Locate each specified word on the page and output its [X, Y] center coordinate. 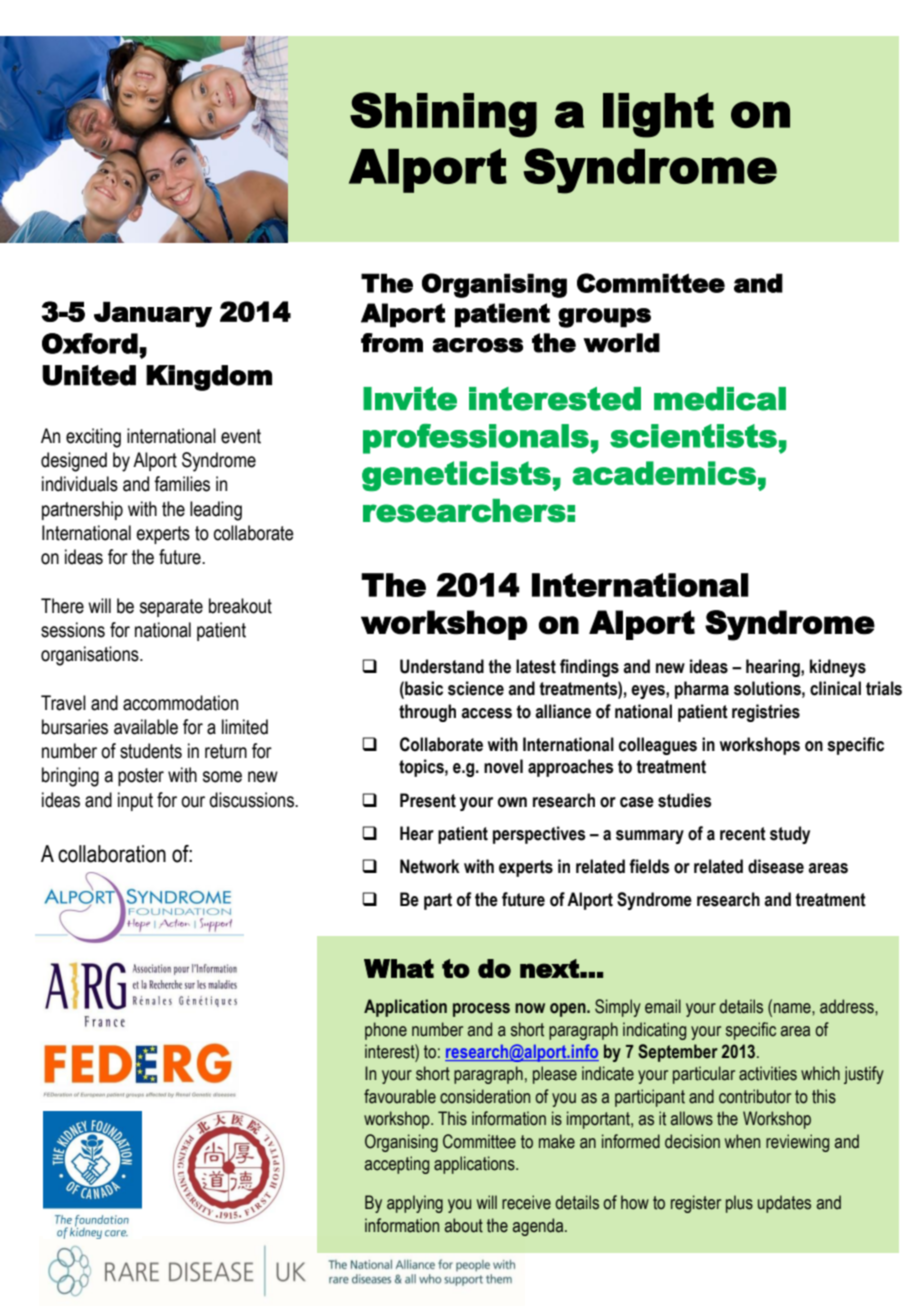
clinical [835, 688]
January [153, 314]
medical [720, 399]
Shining [443, 115]
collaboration [112, 854]
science [476, 688]
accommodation [180, 703]
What [399, 968]
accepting [397, 1165]
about [464, 1225]
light [658, 115]
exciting [93, 438]
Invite [410, 399]
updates [784, 1204]
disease [776, 866]
